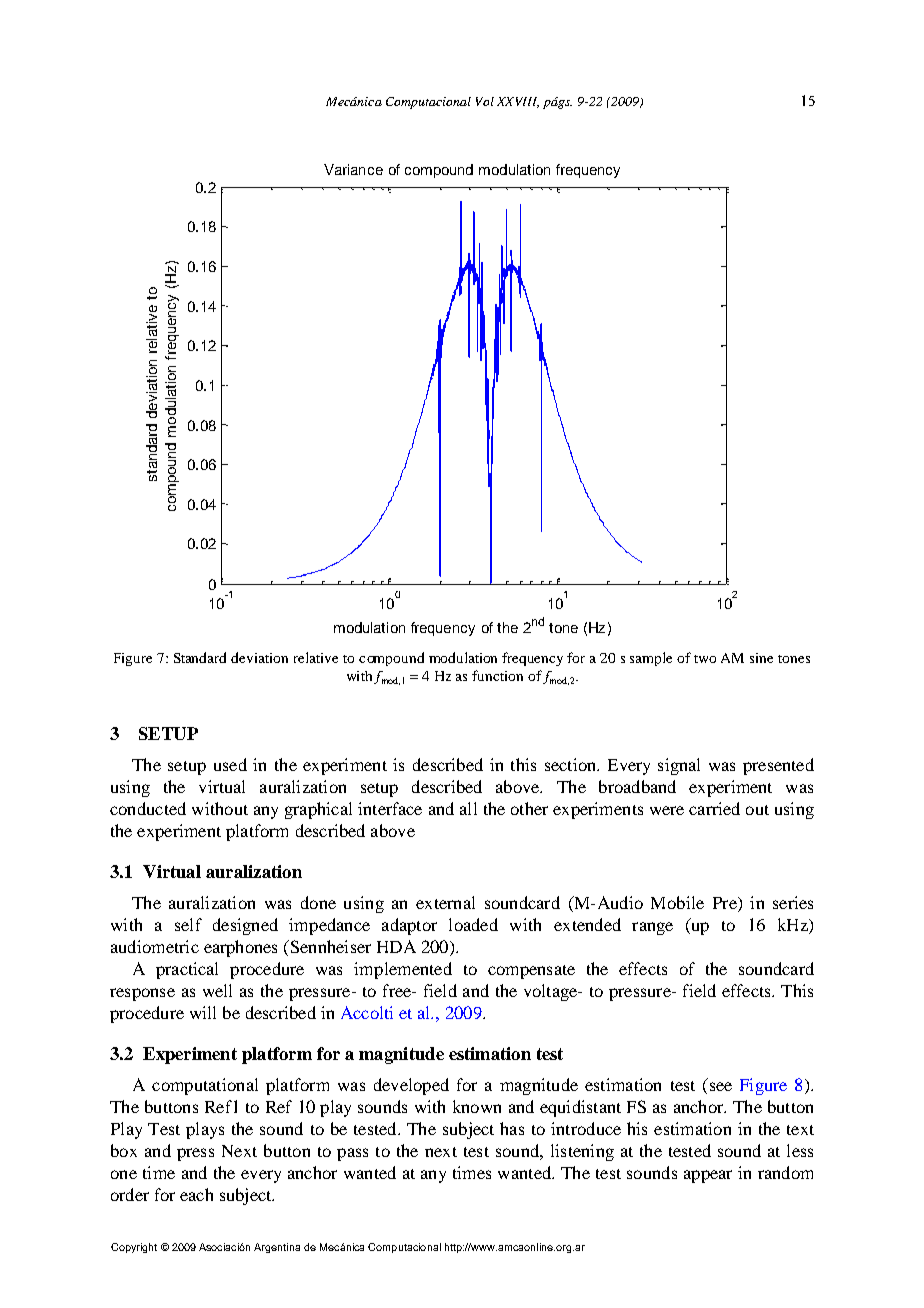  Describe the element at coordinates (468, 808) in the screenshot. I see `all` at that location.
